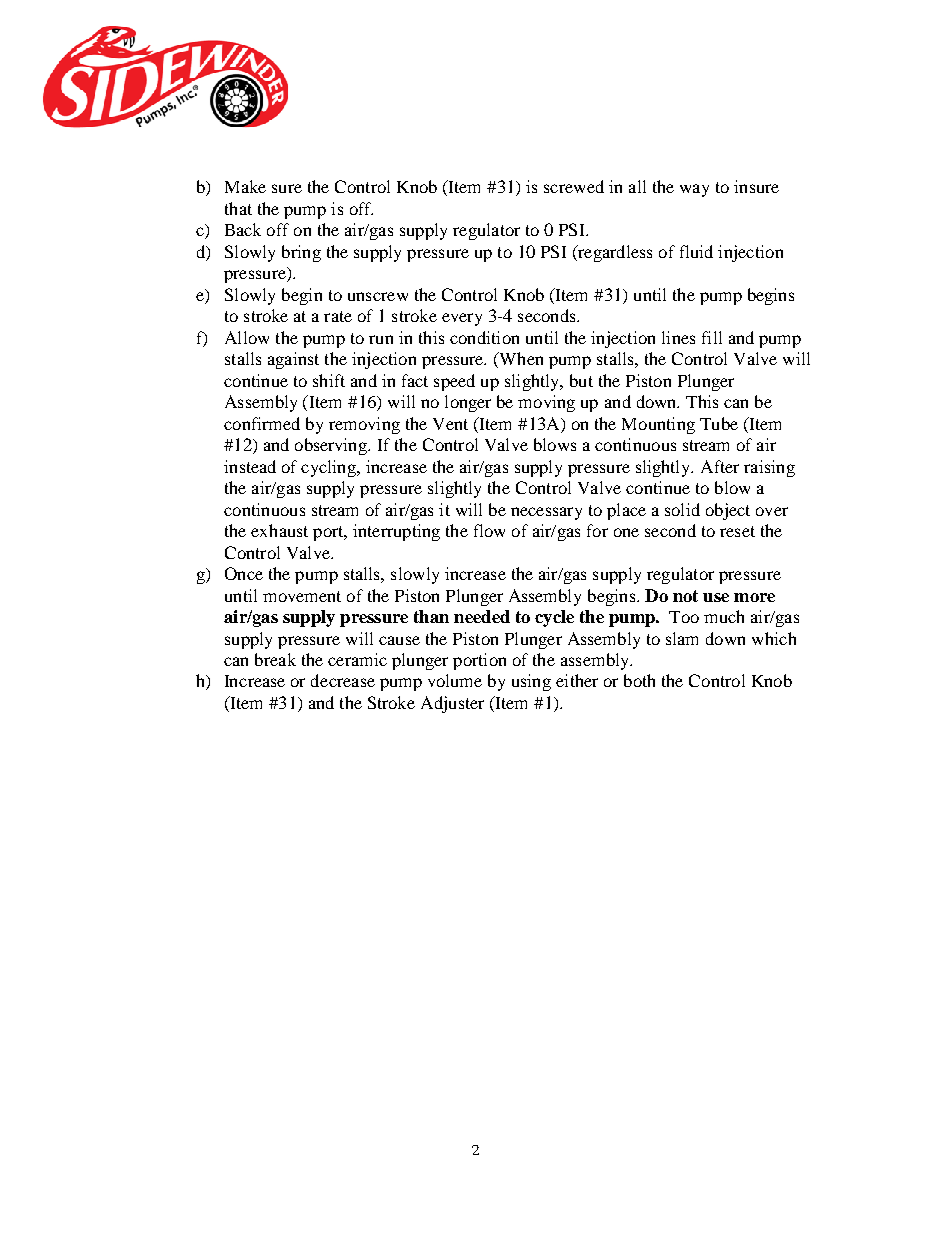 The height and width of the screenshot is (1233, 952). Describe the element at coordinates (238, 208) in the screenshot. I see `that` at that location.
